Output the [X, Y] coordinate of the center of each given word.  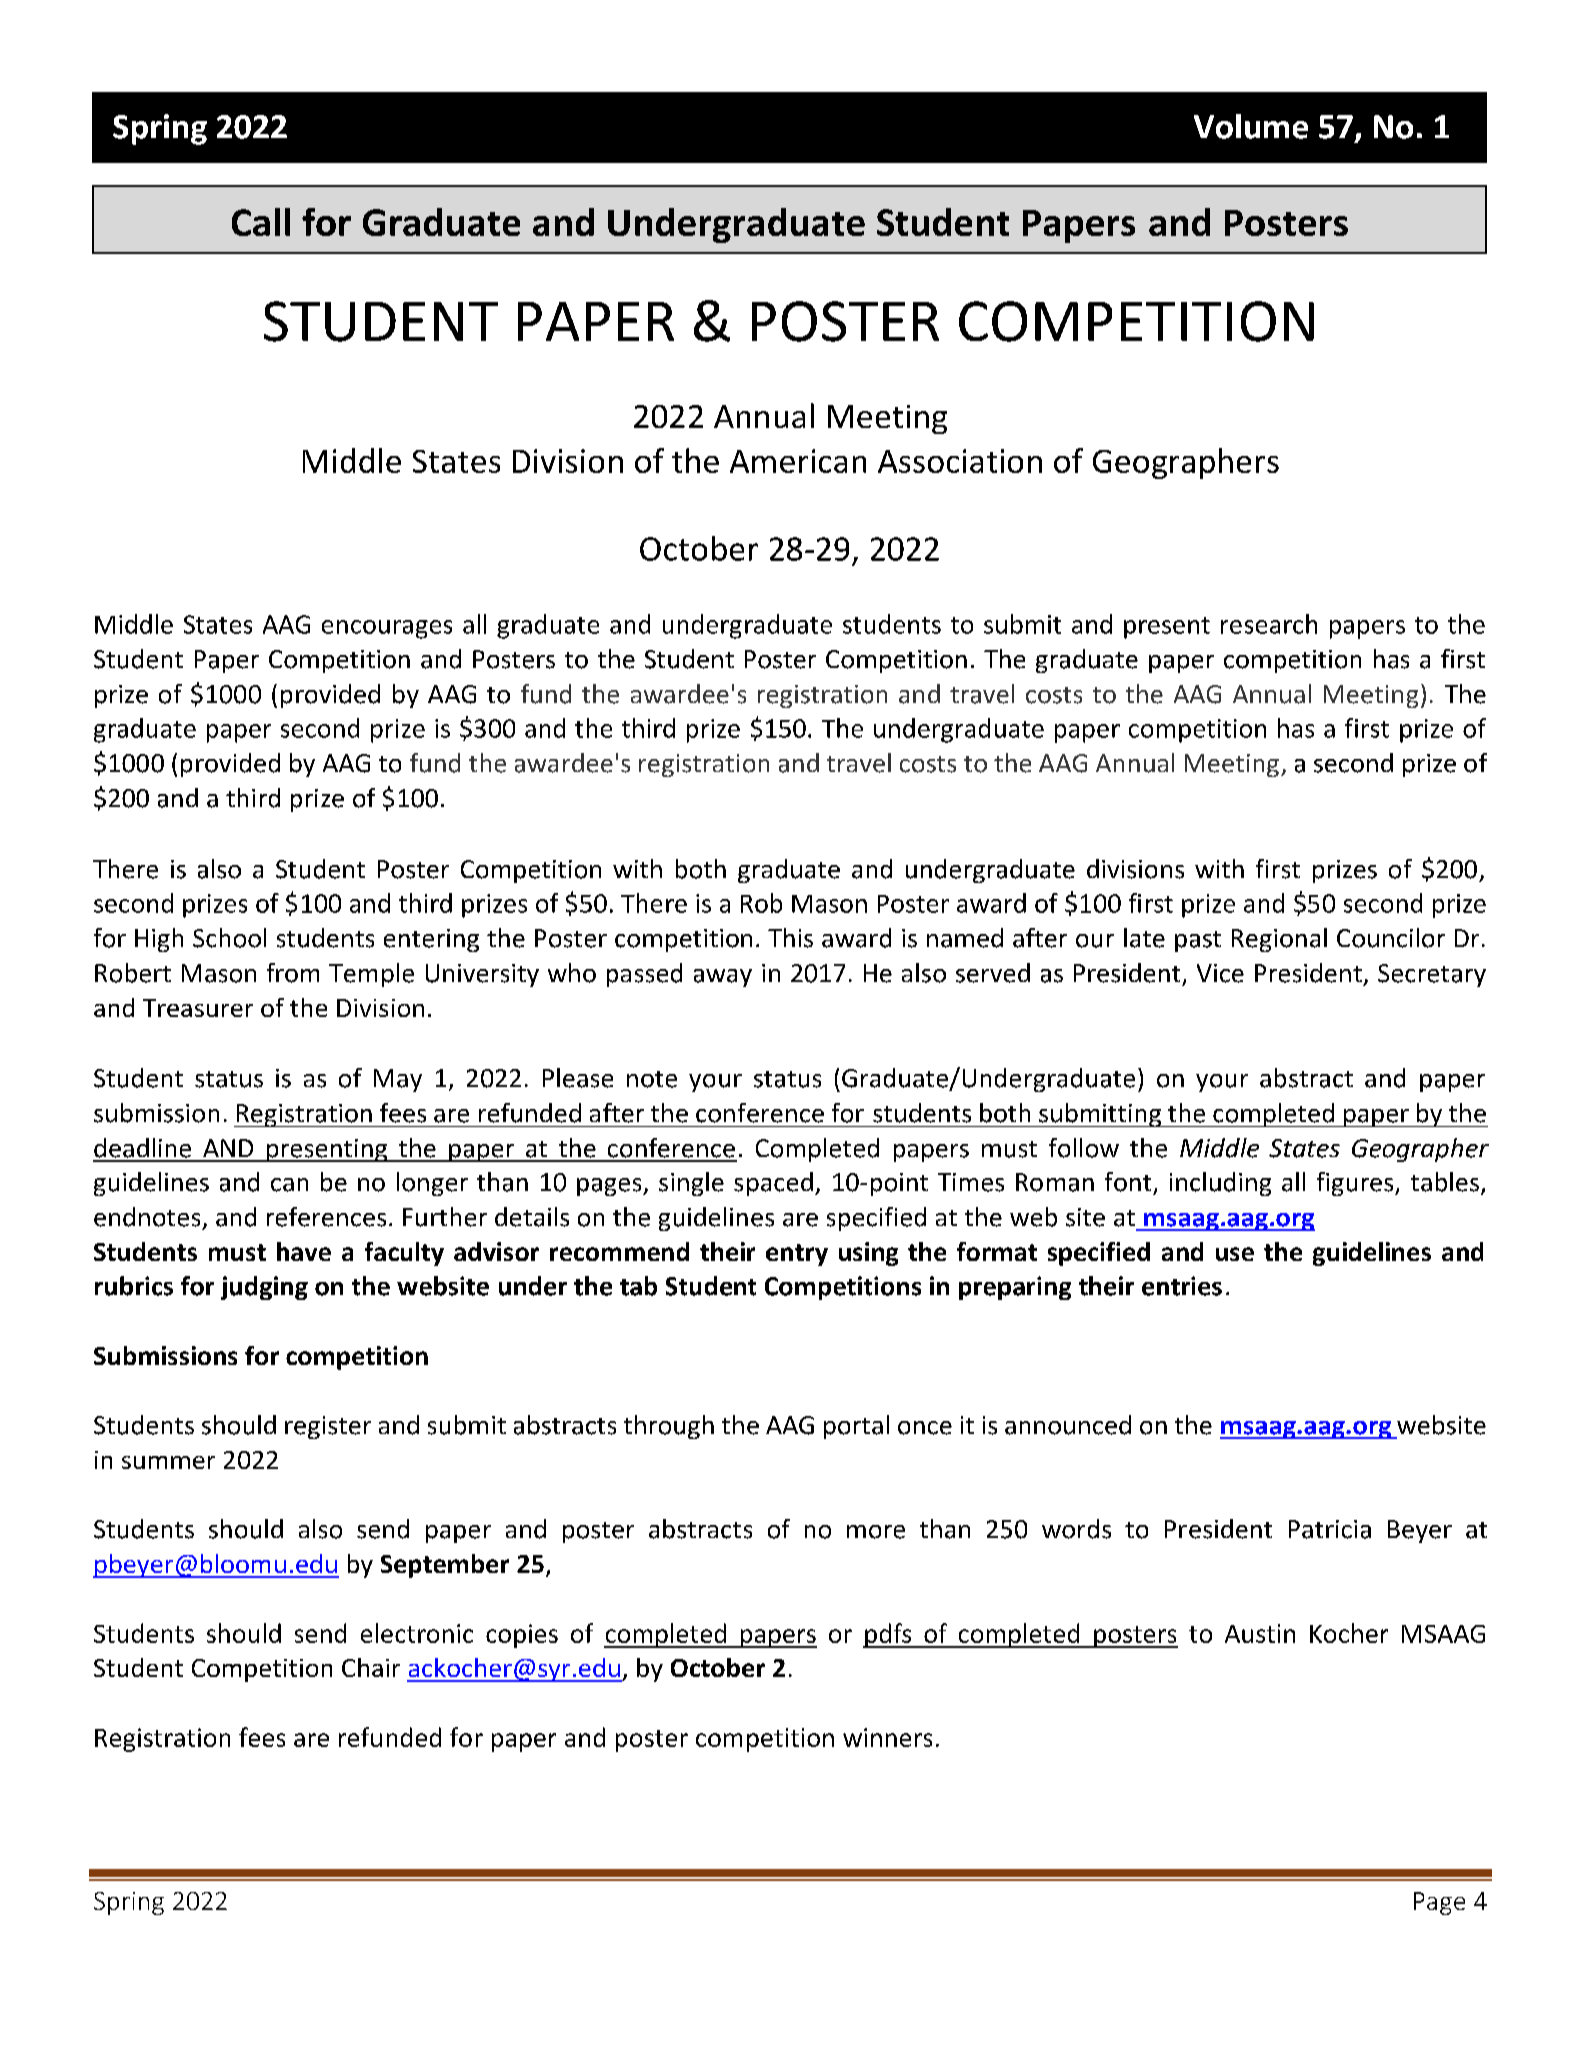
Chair [371, 1667]
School [229, 938]
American [798, 461]
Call [261, 222]
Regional [1279, 940]
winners [887, 1737]
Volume [1251, 126]
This [790, 938]
